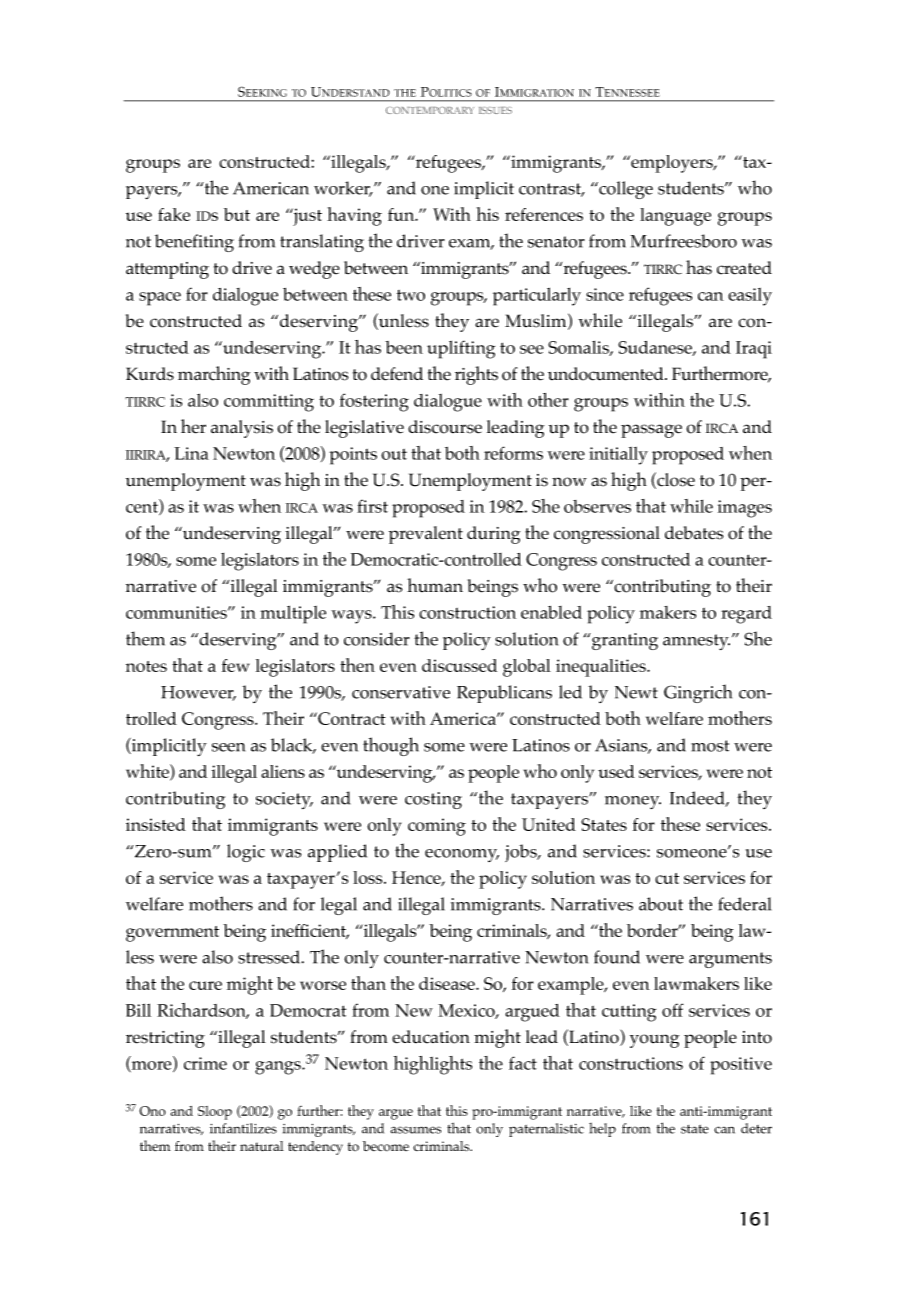 The width and height of the screenshot is (898, 1316). What do you see at coordinates (625, 190) in the screenshot?
I see `college` at bounding box center [625, 190].
